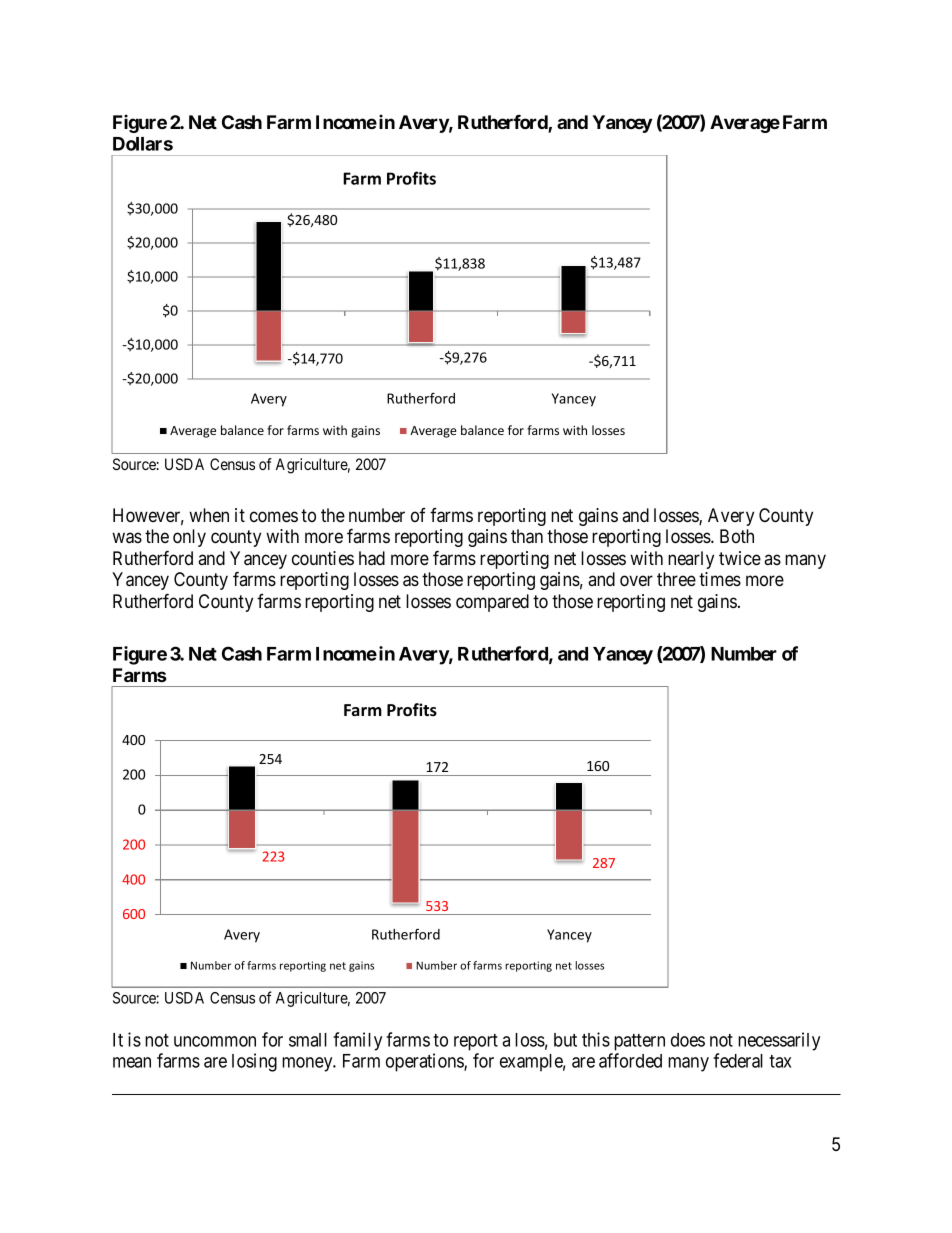 Image resolution: width=952 pixels, height=1233 pixels. What do you see at coordinates (189, 538) in the page?
I see `only` at bounding box center [189, 538].
